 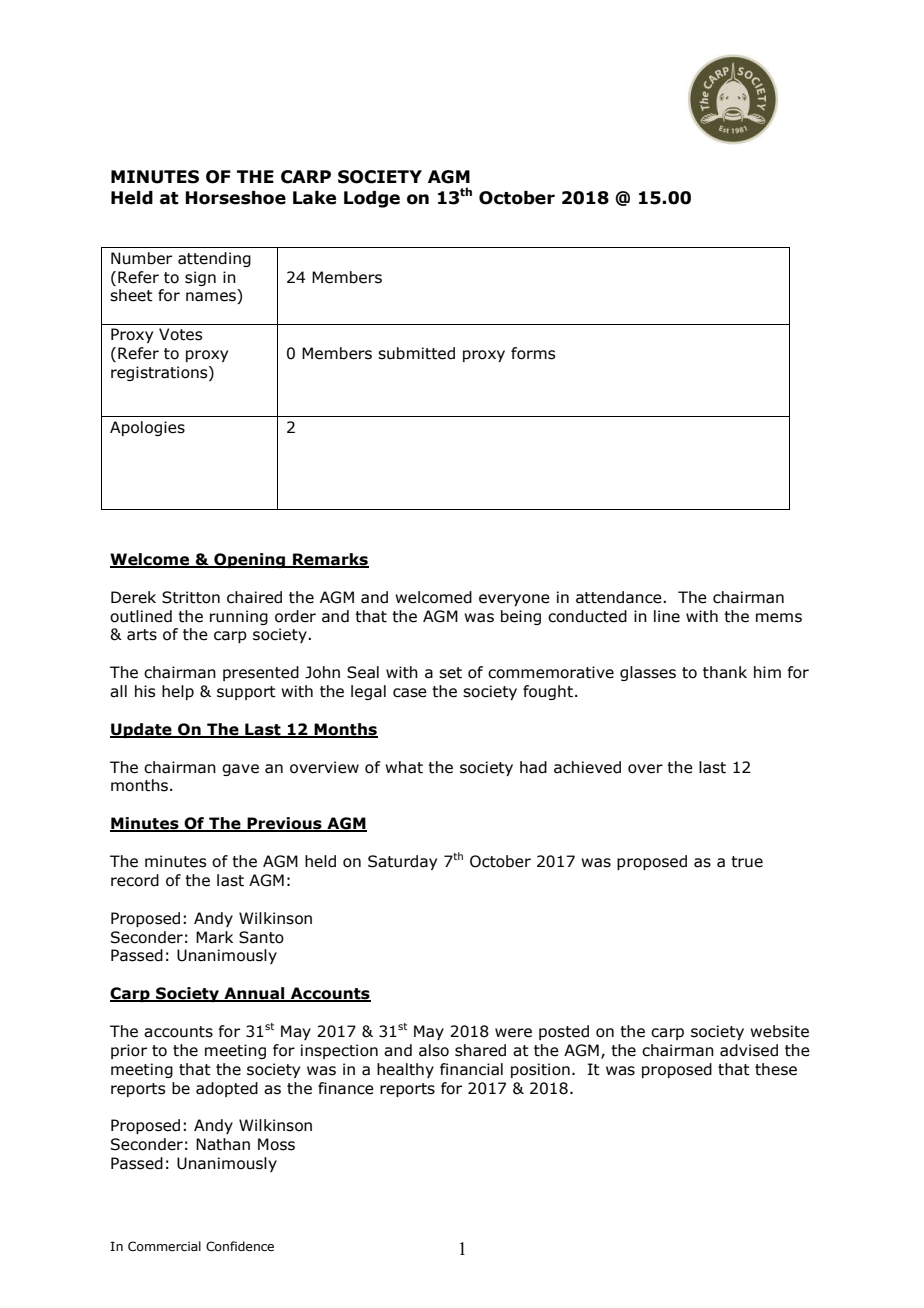 I want to click on record, so click(x=135, y=880).
